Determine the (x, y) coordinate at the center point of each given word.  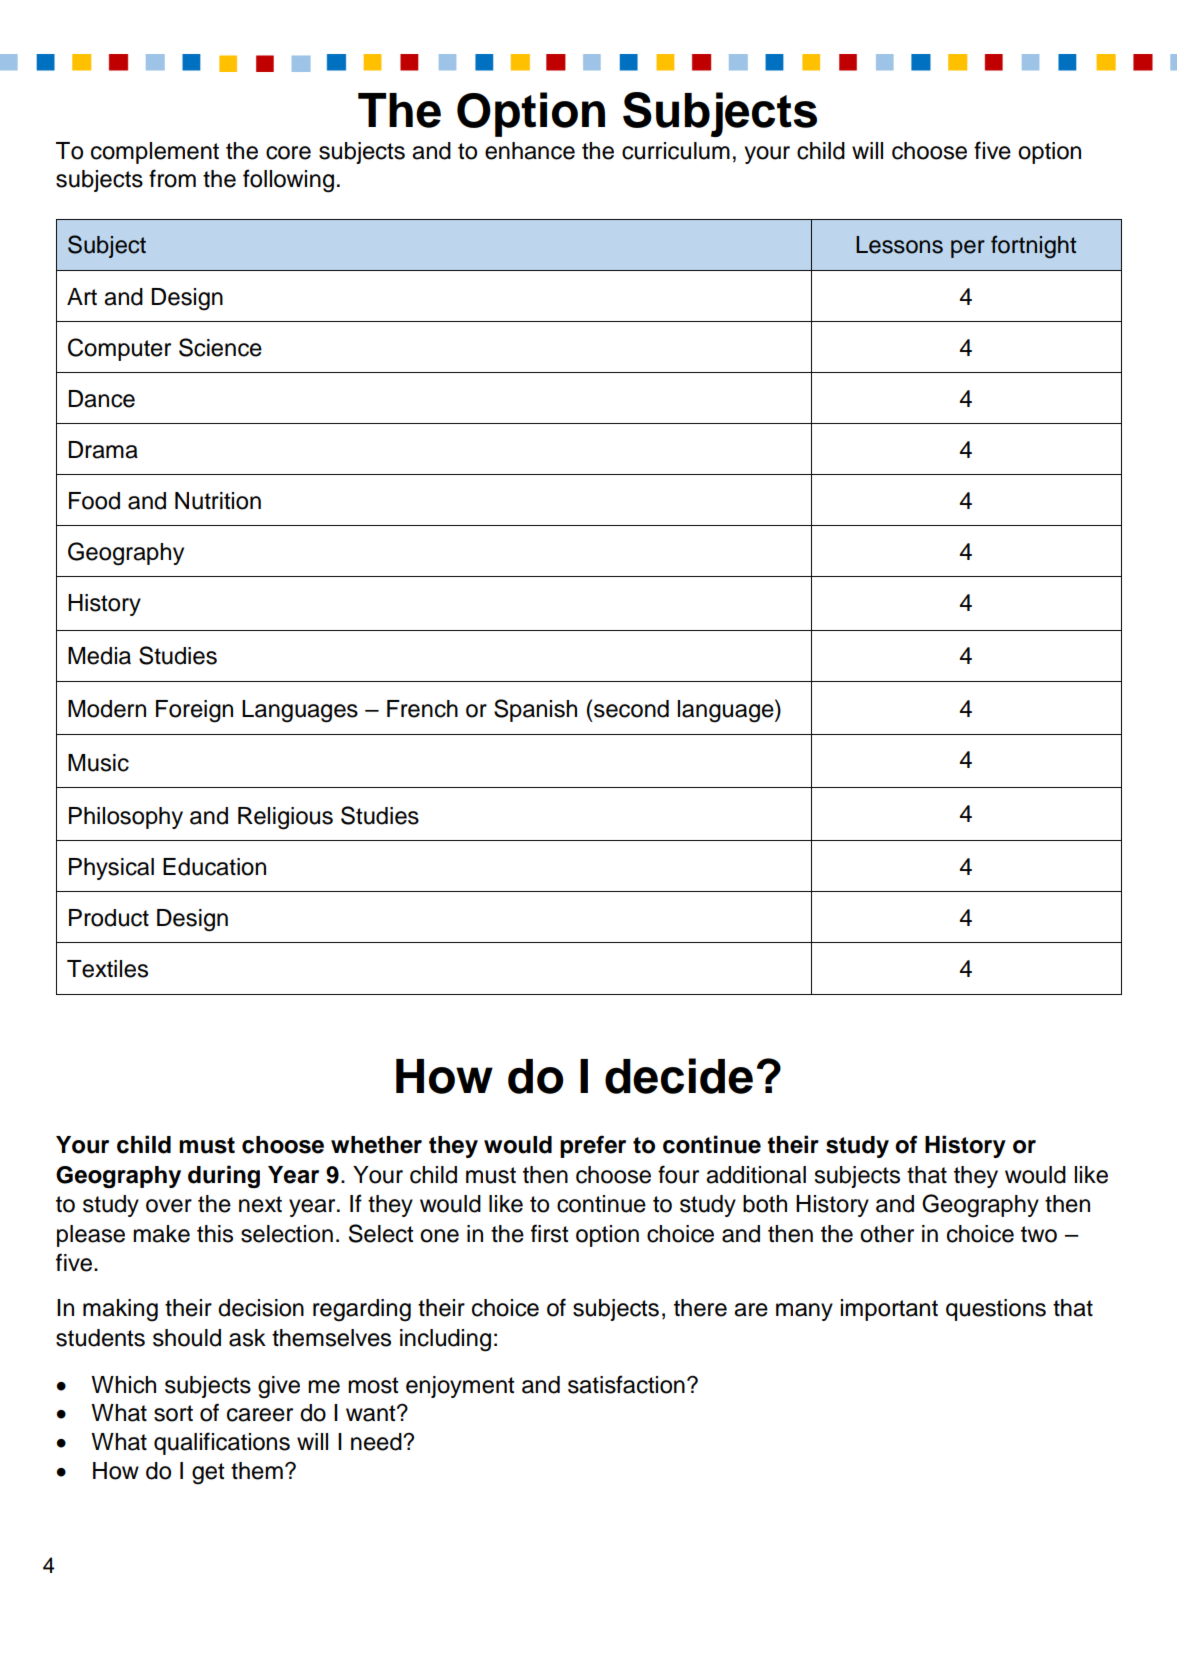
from (172, 178)
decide (679, 1076)
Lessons (899, 245)
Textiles (107, 969)
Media (99, 656)
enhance (530, 151)
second (631, 709)
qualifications (222, 1443)
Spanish (535, 710)
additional (756, 1175)
